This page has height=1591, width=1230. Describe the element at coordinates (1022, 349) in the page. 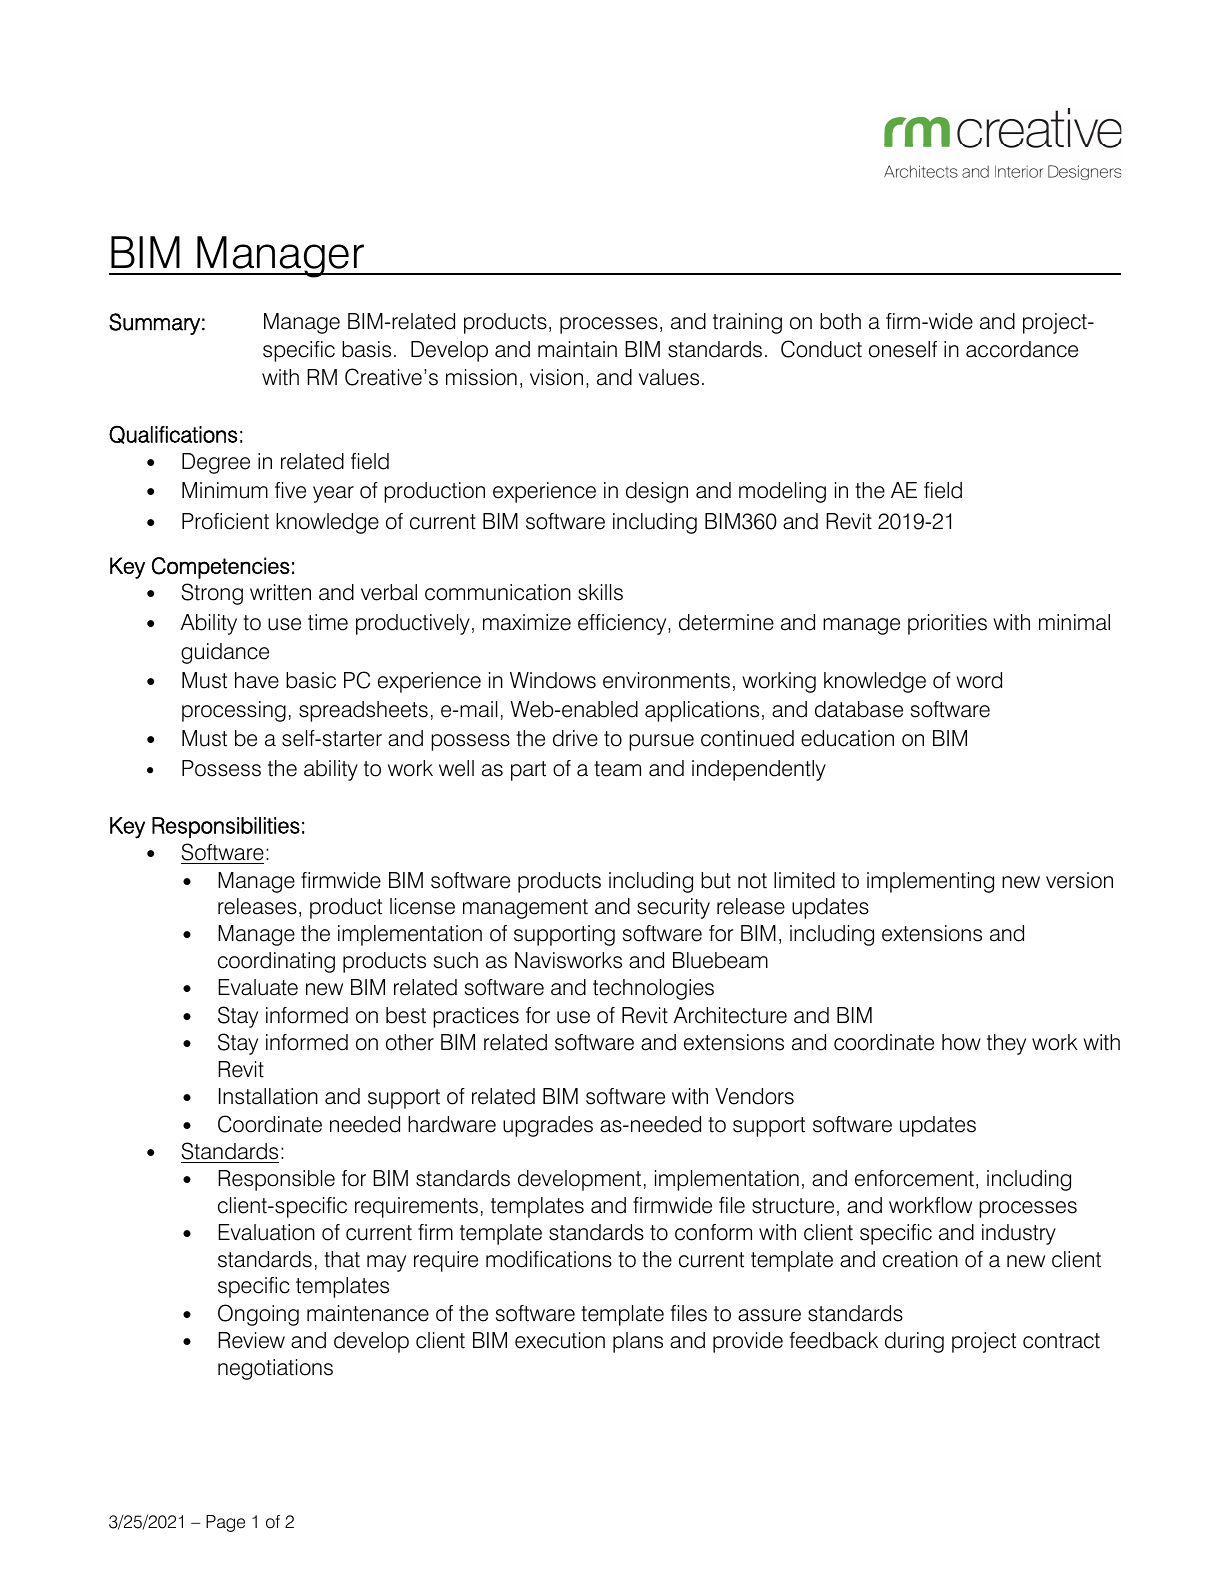

I see `accordance` at that location.
